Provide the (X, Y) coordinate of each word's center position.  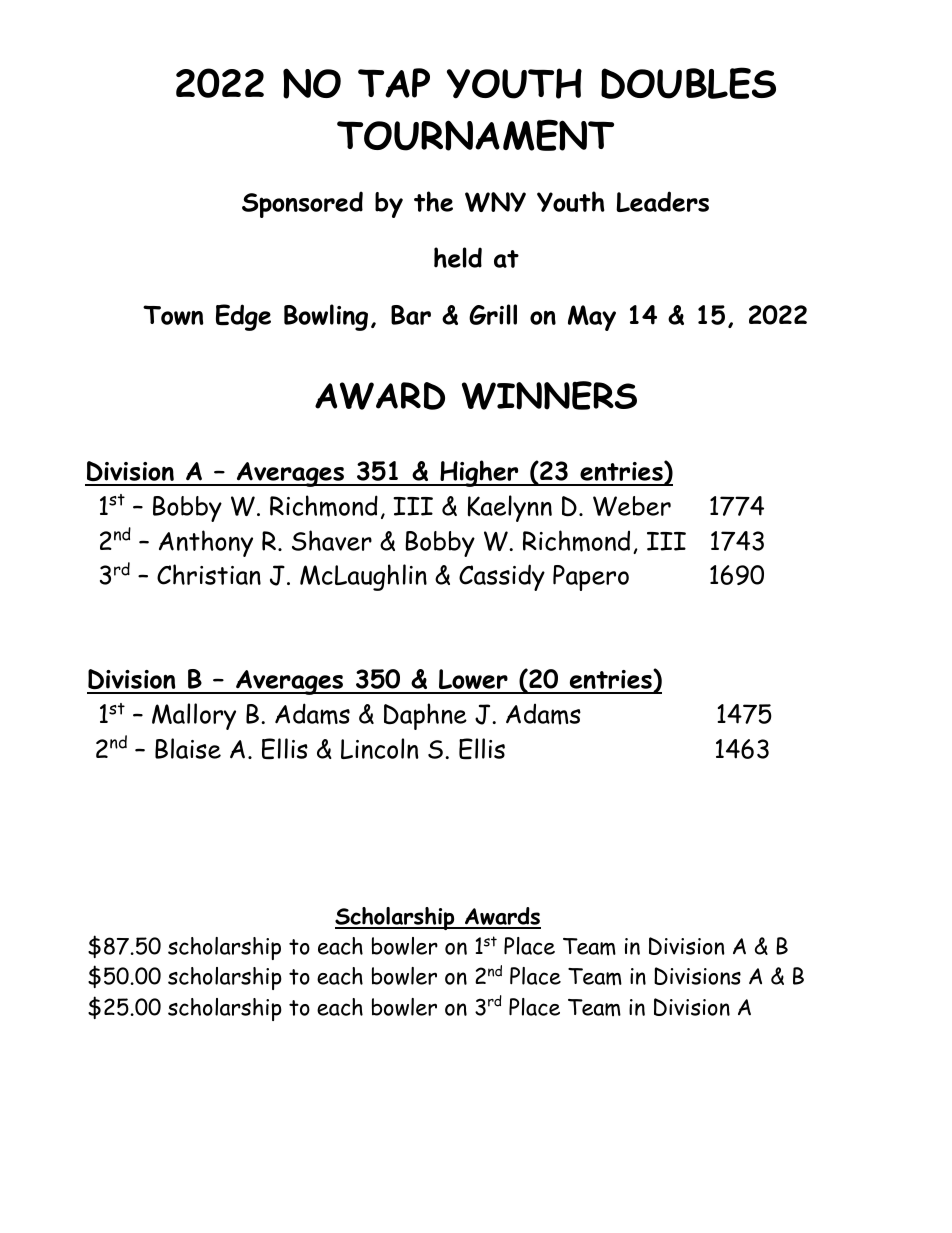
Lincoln (379, 748)
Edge (243, 317)
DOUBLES (688, 83)
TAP (394, 83)
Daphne (425, 716)
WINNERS (549, 395)
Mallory (194, 716)
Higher (479, 473)
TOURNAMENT (475, 135)
